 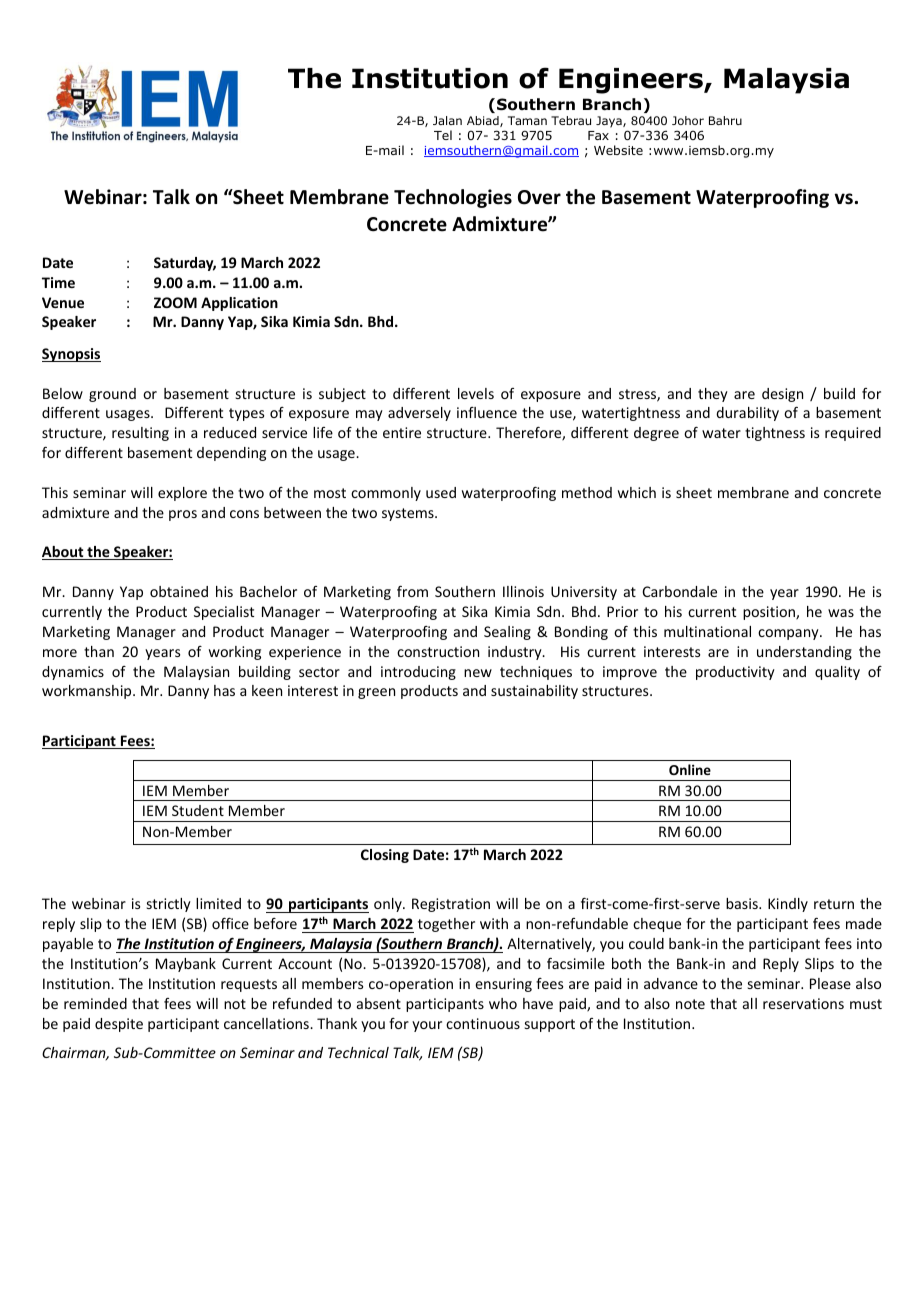 I want to click on Tel, so click(x=443, y=135).
